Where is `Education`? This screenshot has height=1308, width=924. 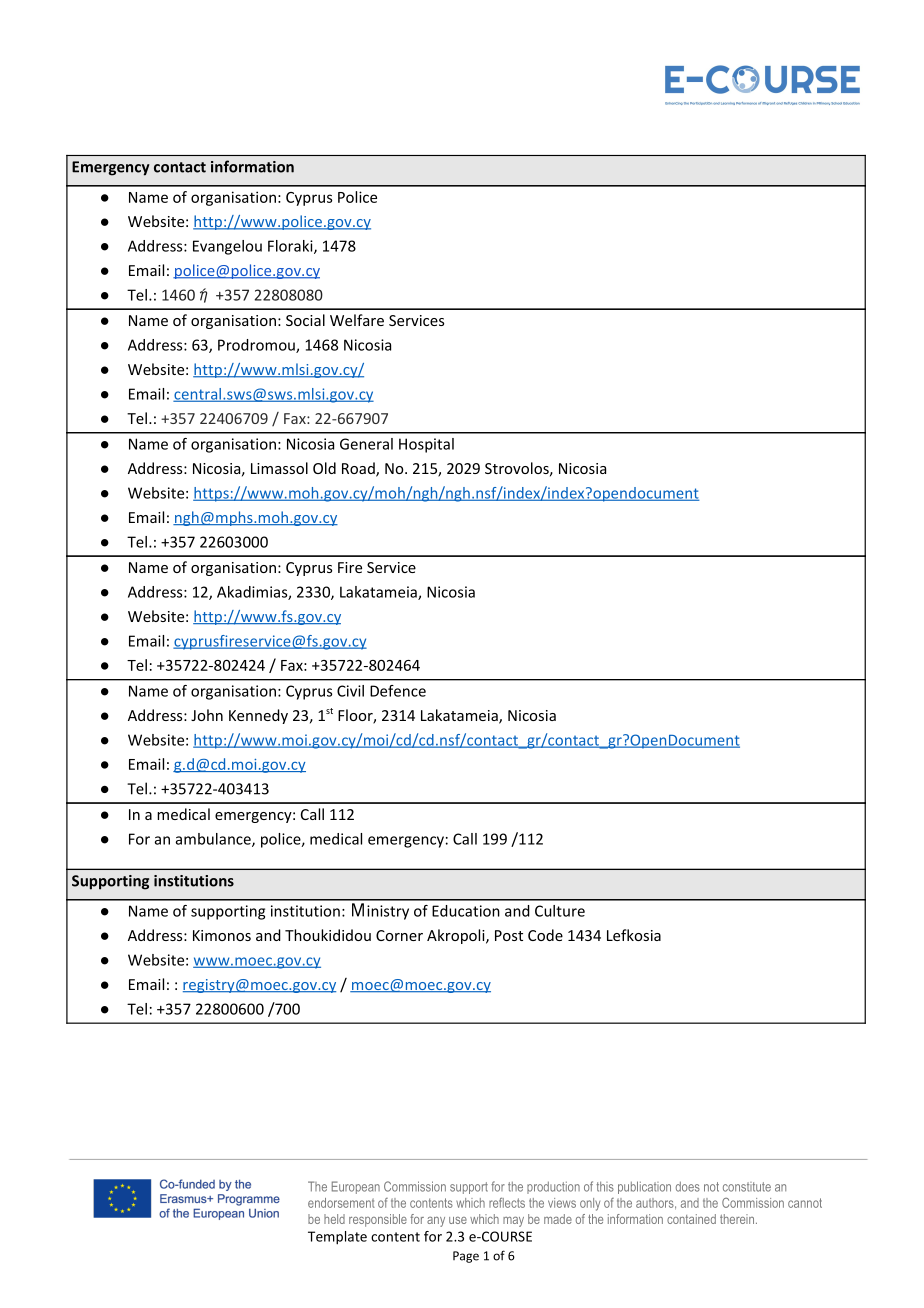
Education is located at coordinates (466, 911).
